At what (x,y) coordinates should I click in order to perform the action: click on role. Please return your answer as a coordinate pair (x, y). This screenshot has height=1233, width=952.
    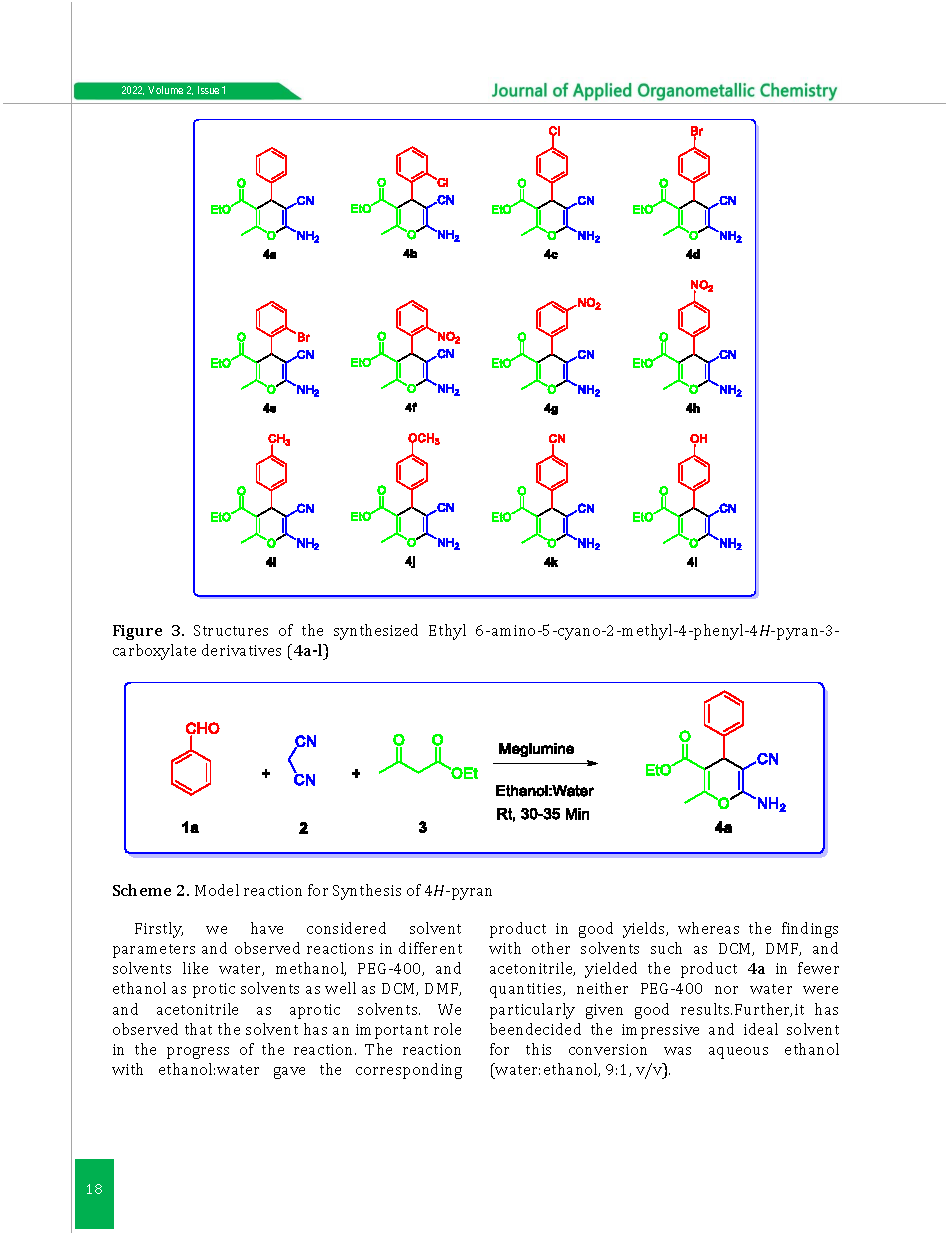
    Looking at the image, I should click on (447, 1029).
